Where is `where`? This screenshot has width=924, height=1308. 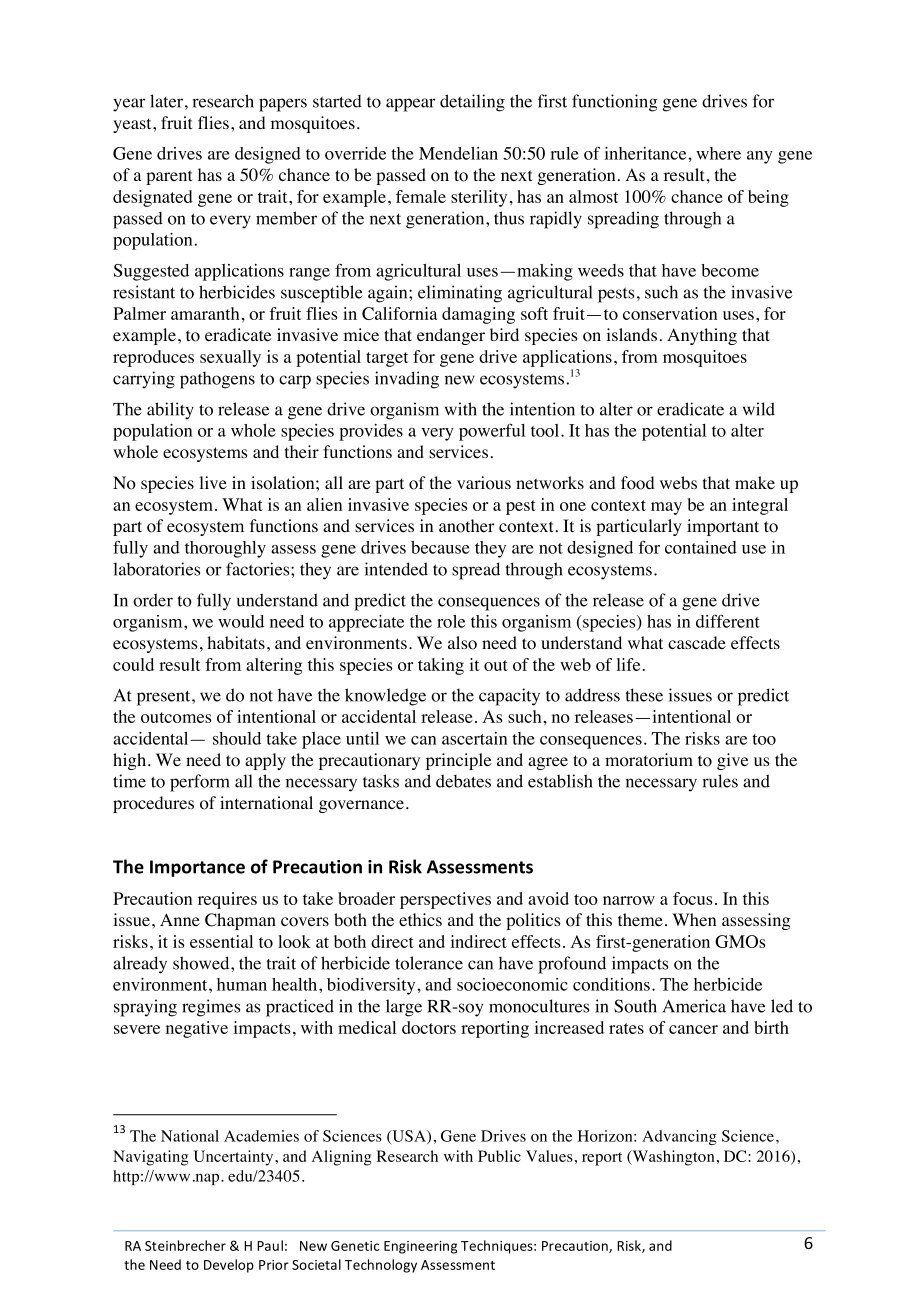
where is located at coordinates (718, 153).
